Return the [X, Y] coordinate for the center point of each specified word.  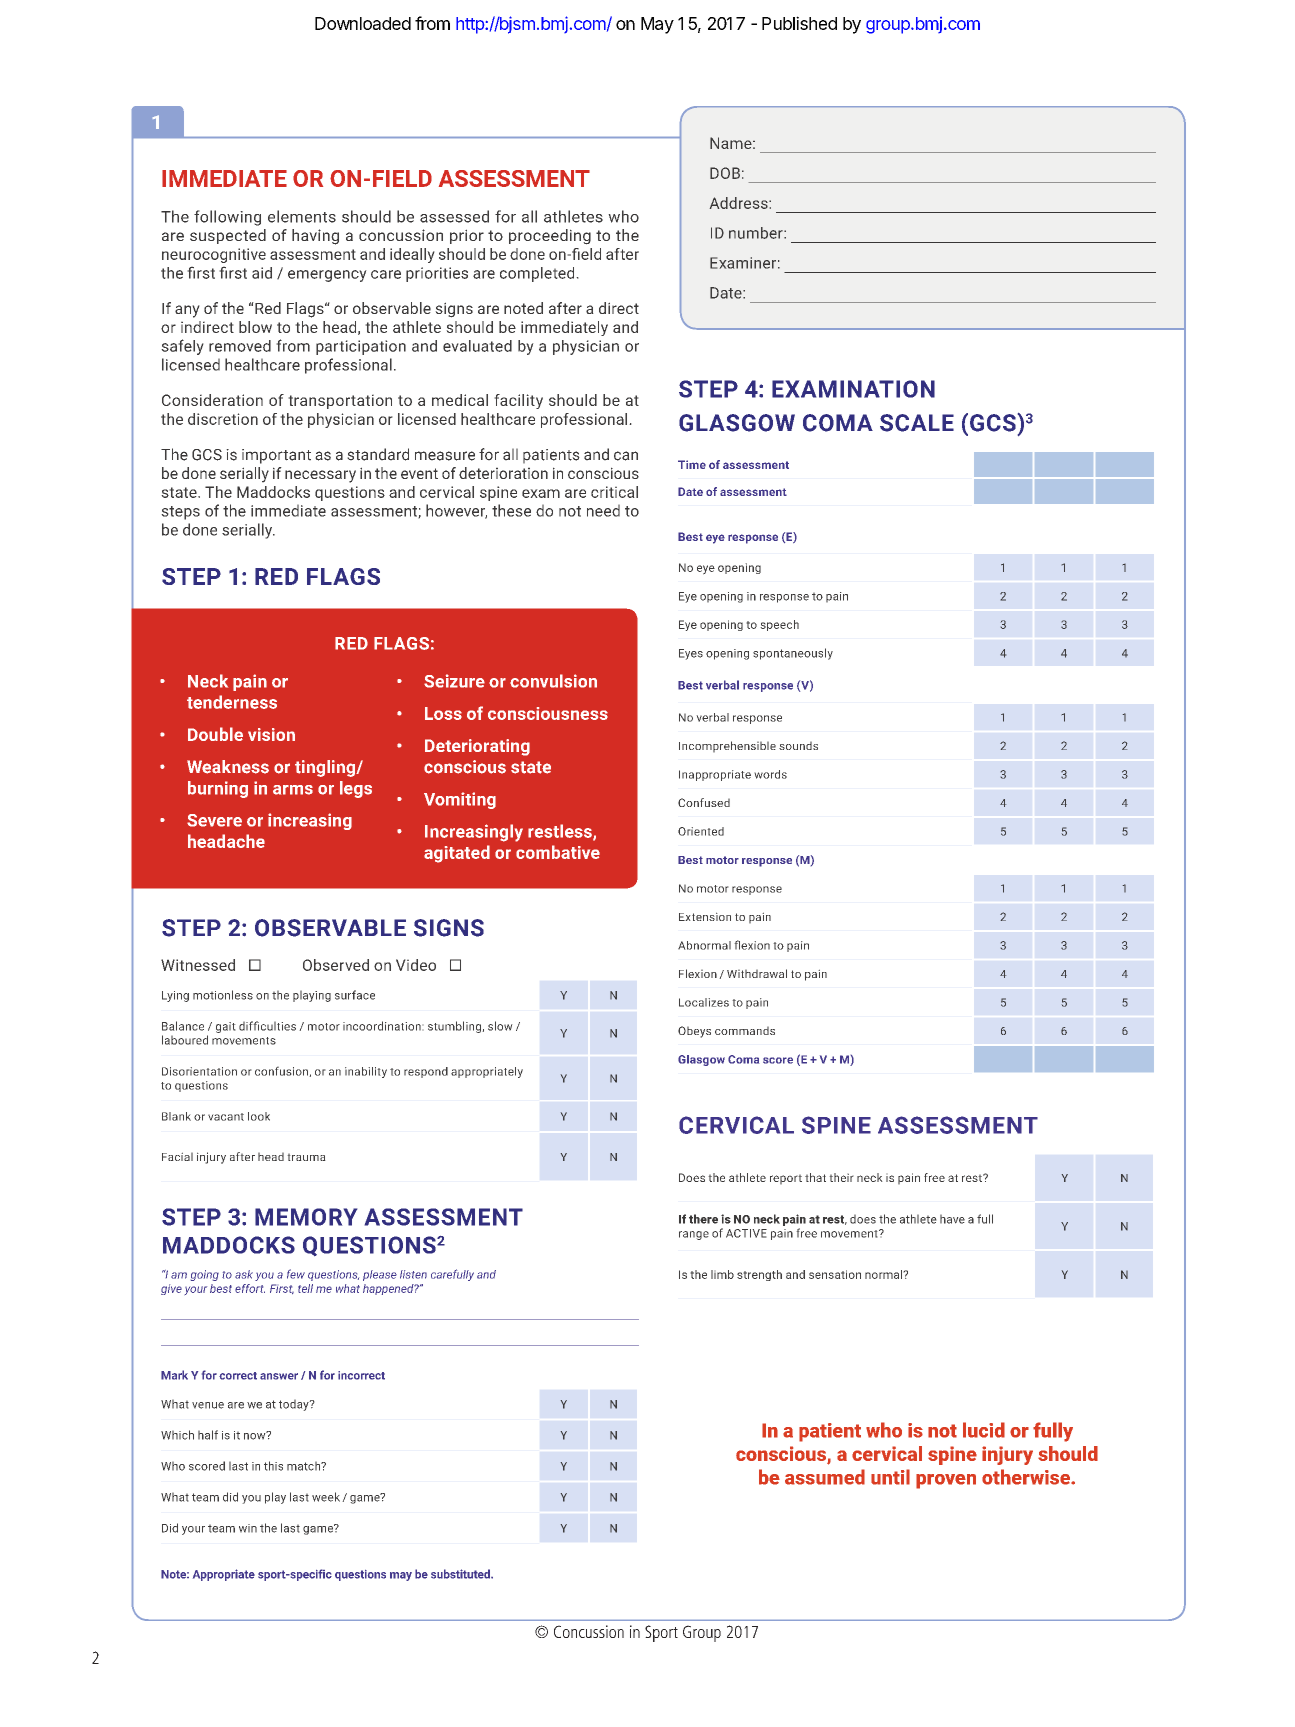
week [327, 1497]
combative [558, 852]
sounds [798, 745]
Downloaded [363, 23]
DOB [725, 173]
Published [799, 23]
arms [293, 790]
